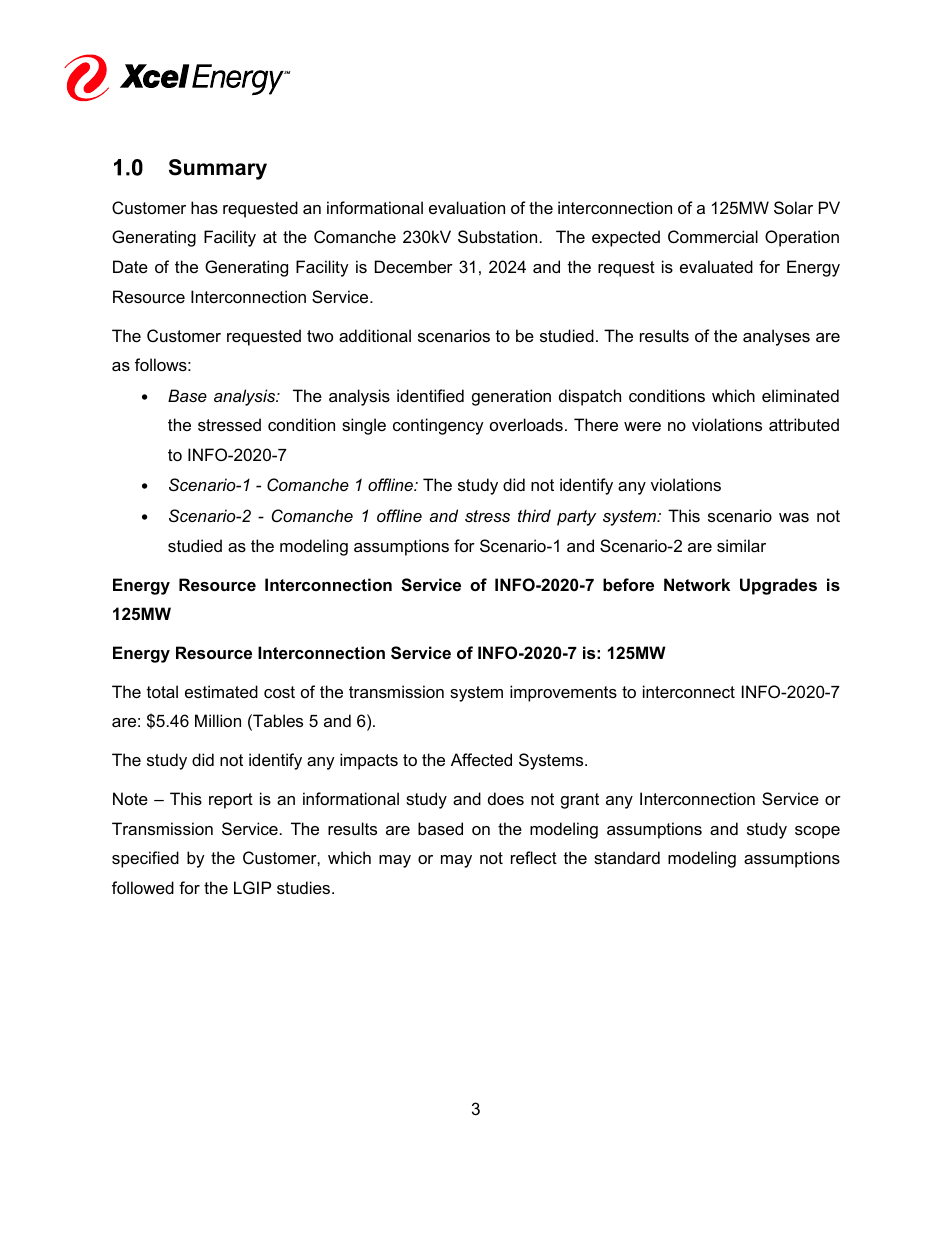 Image resolution: width=952 pixels, height=1233 pixels. What do you see at coordinates (221, 691) in the screenshot?
I see `estimated` at bounding box center [221, 691].
